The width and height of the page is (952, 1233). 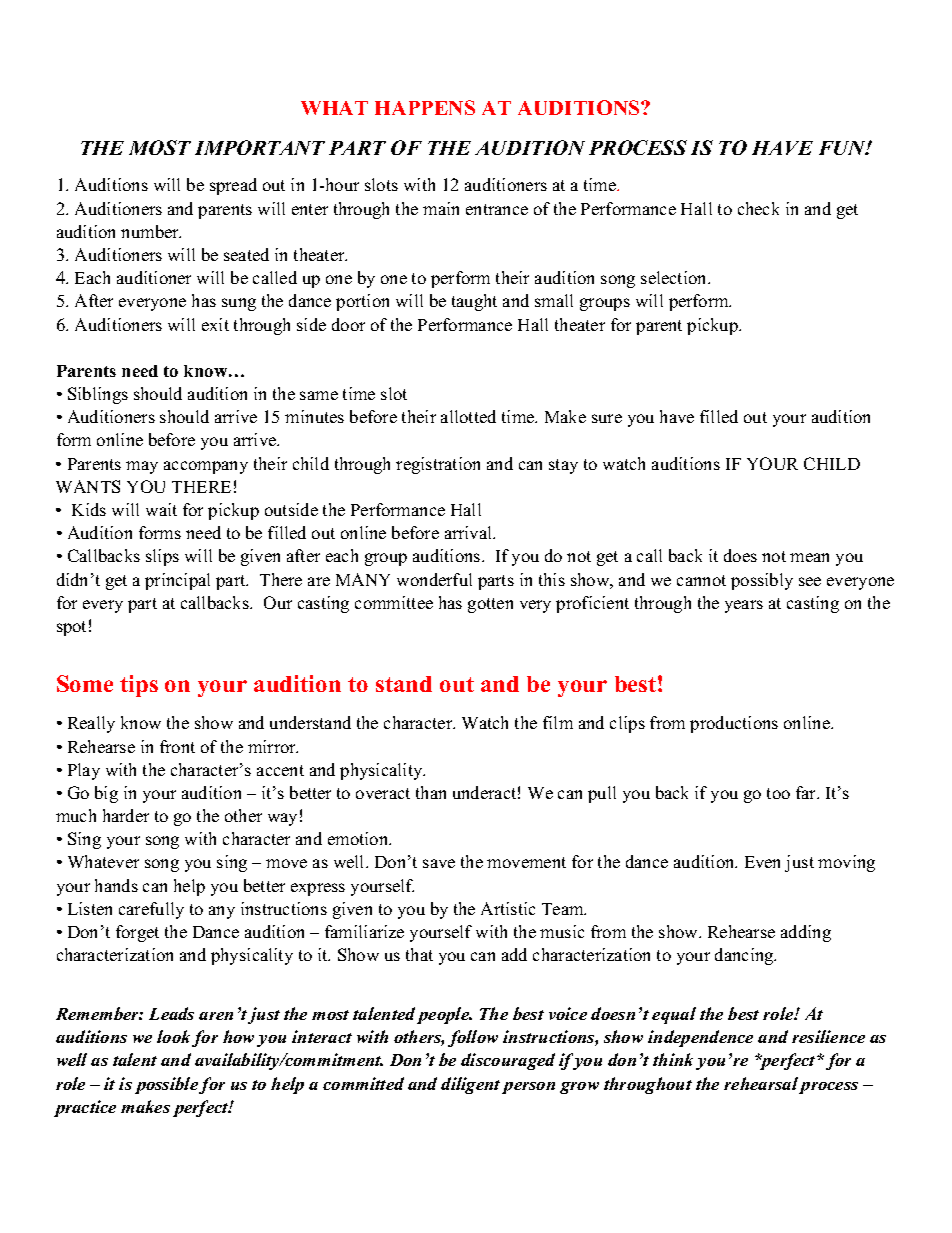 What do you see at coordinates (490, 605) in the page?
I see `gotten` at bounding box center [490, 605].
